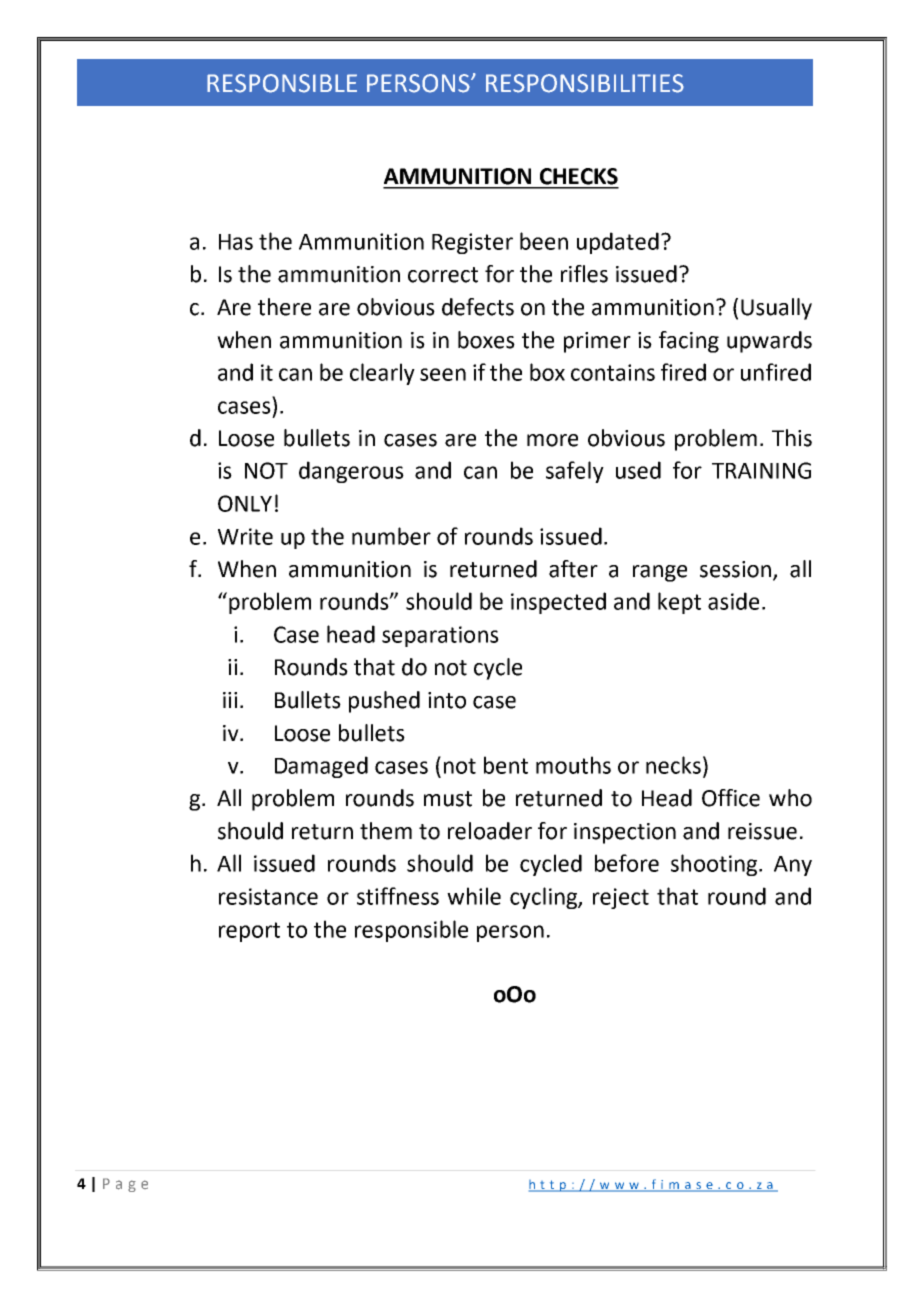  What do you see at coordinates (125, 1185) in the screenshot?
I see `Page` at bounding box center [125, 1185].
